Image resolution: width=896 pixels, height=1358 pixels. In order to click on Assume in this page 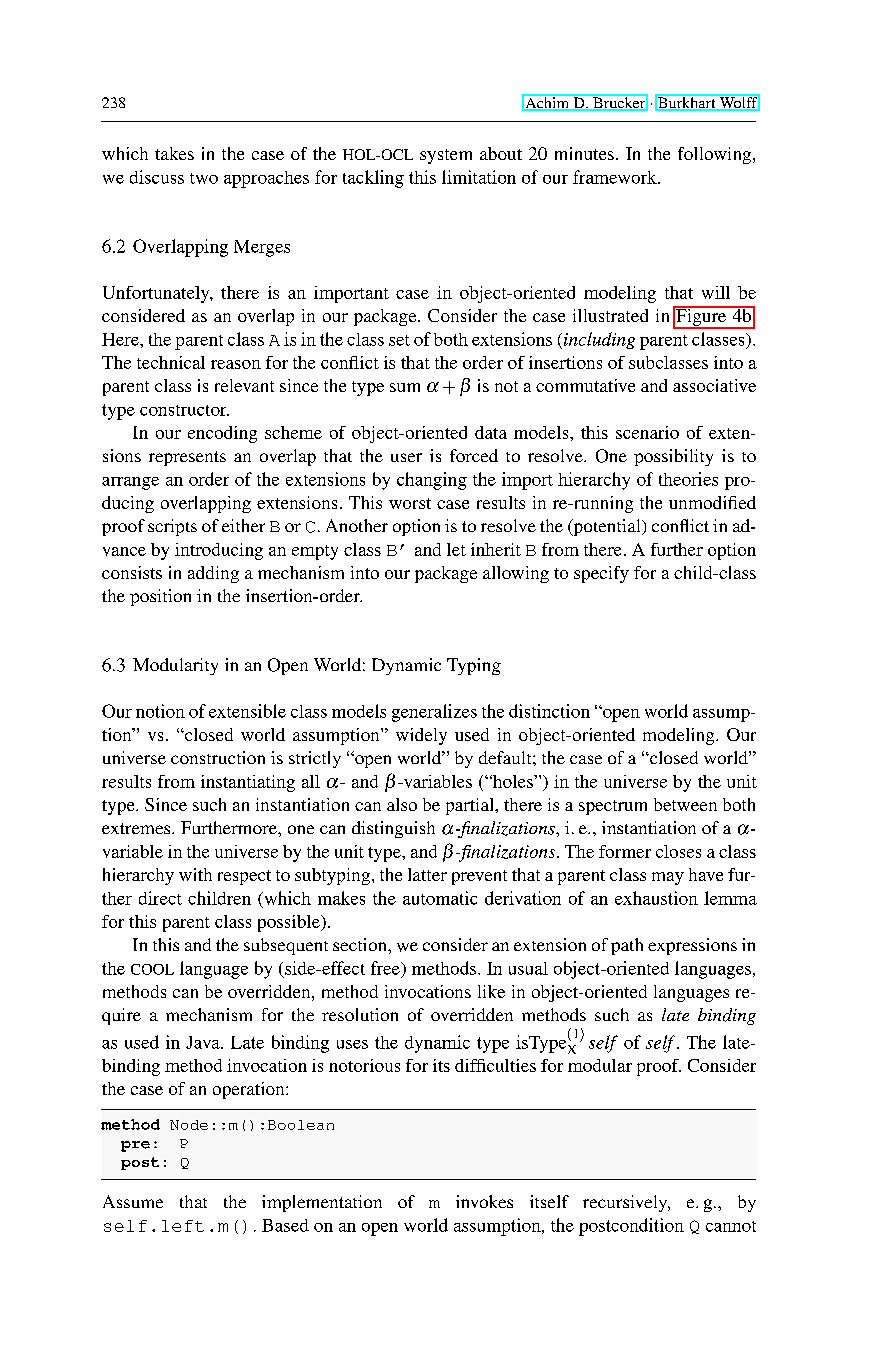, I will do `click(133, 1201)`.
